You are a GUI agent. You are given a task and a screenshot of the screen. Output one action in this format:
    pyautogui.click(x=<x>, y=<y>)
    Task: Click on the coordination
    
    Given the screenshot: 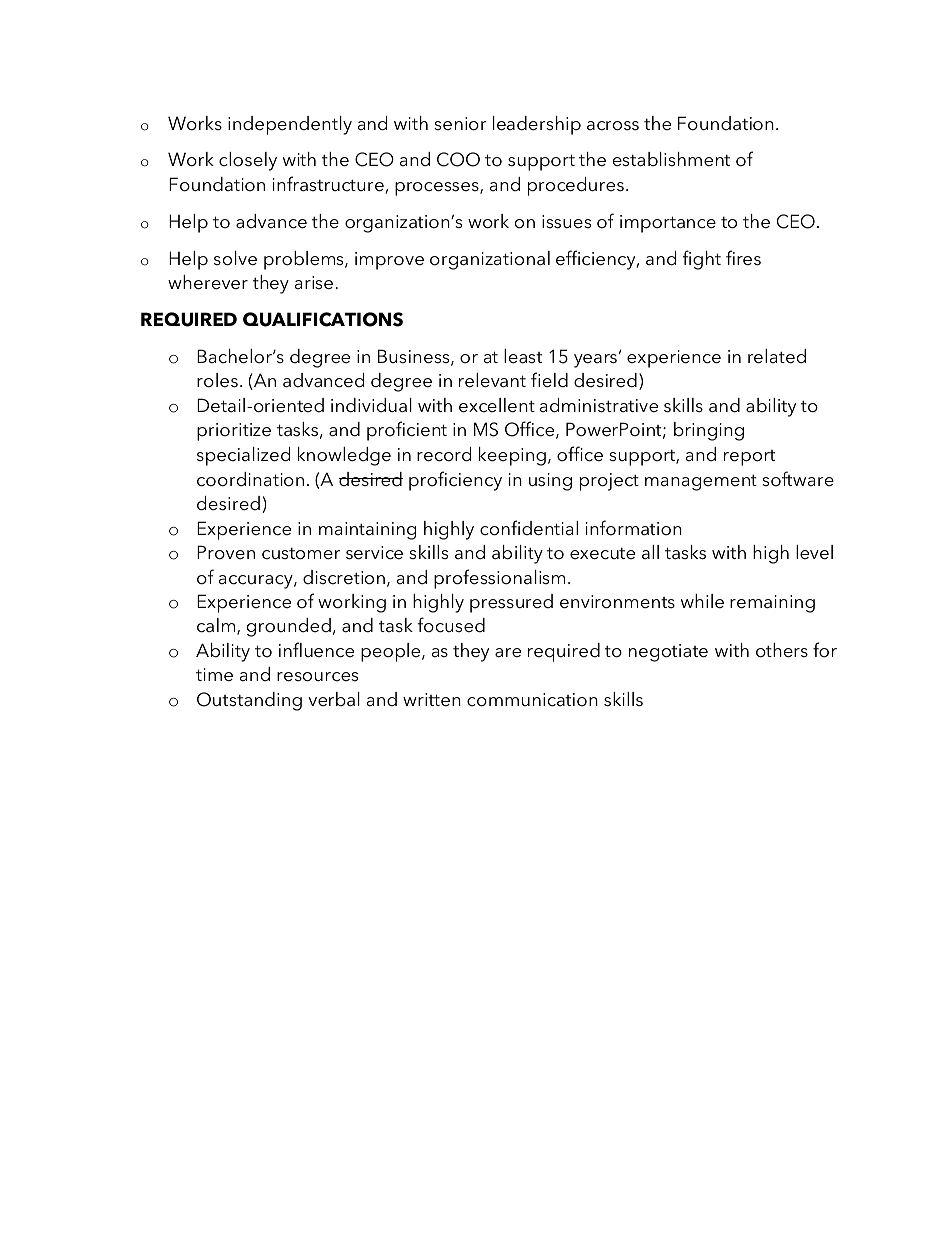 What is the action you would take?
    pyautogui.click(x=250, y=479)
